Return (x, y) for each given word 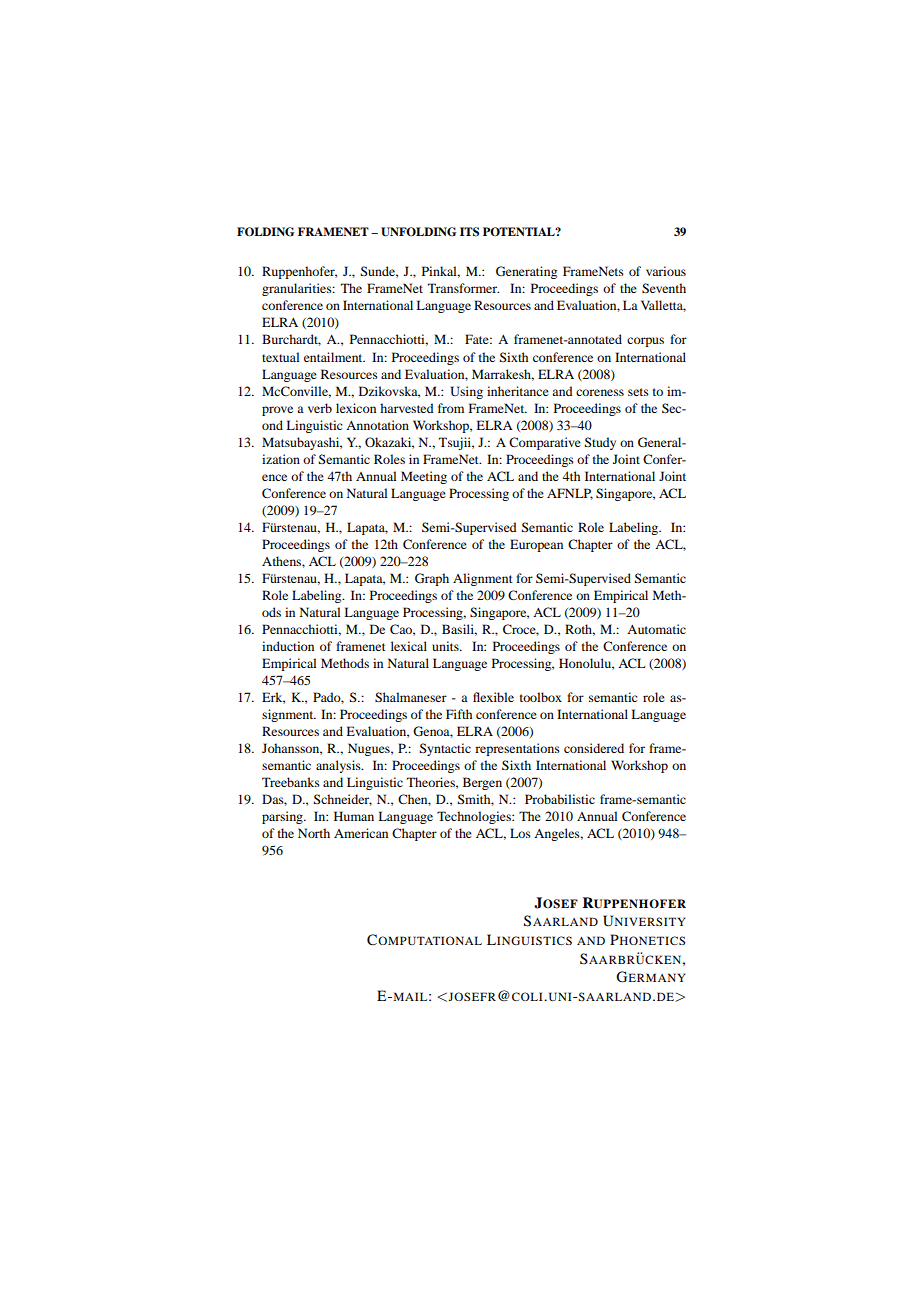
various (666, 271)
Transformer (463, 288)
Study (600, 443)
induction (288, 646)
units (446, 646)
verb (320, 408)
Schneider (342, 800)
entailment (334, 357)
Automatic (656, 629)
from (451, 408)
